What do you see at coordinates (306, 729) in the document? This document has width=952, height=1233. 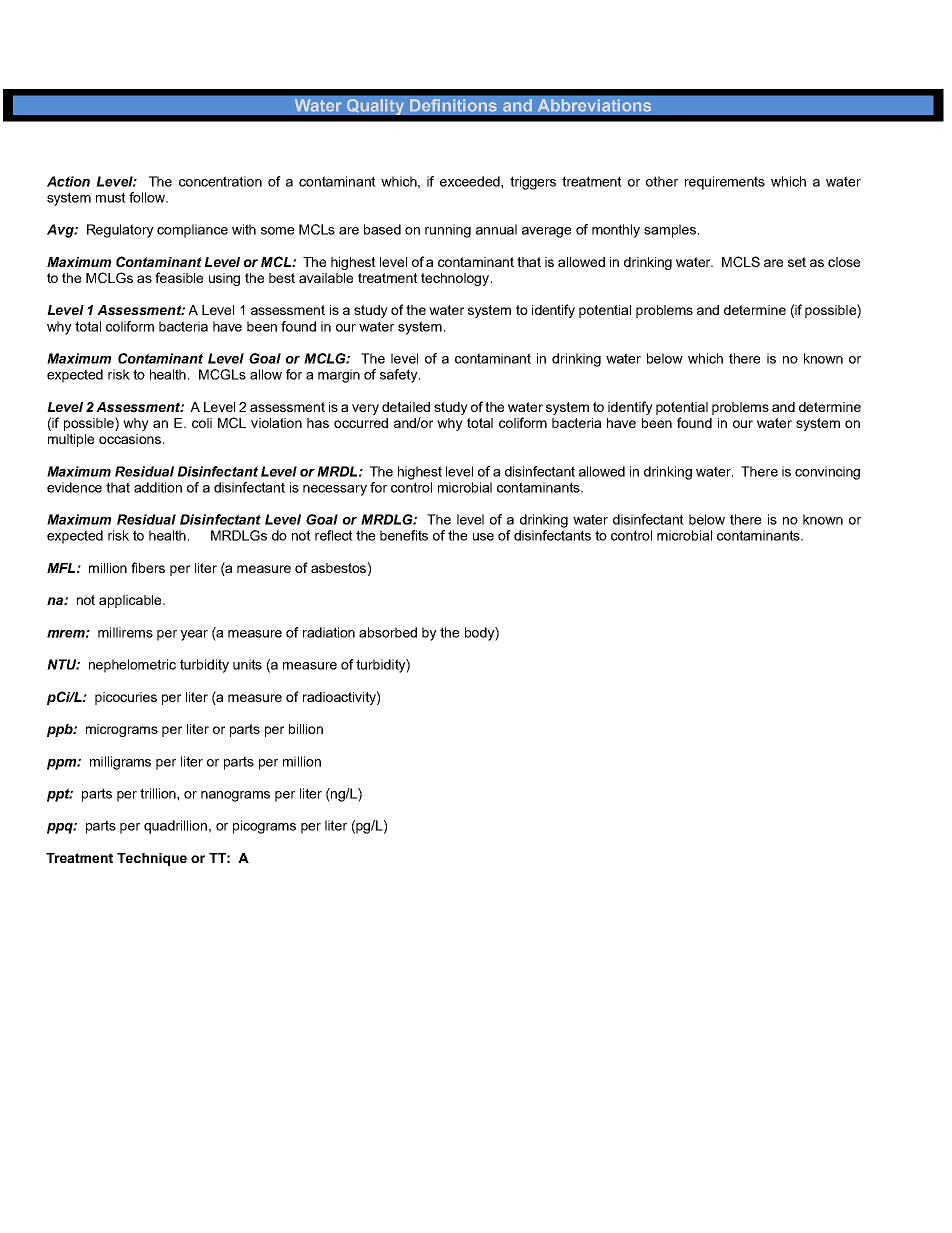 I see `billion` at bounding box center [306, 729].
